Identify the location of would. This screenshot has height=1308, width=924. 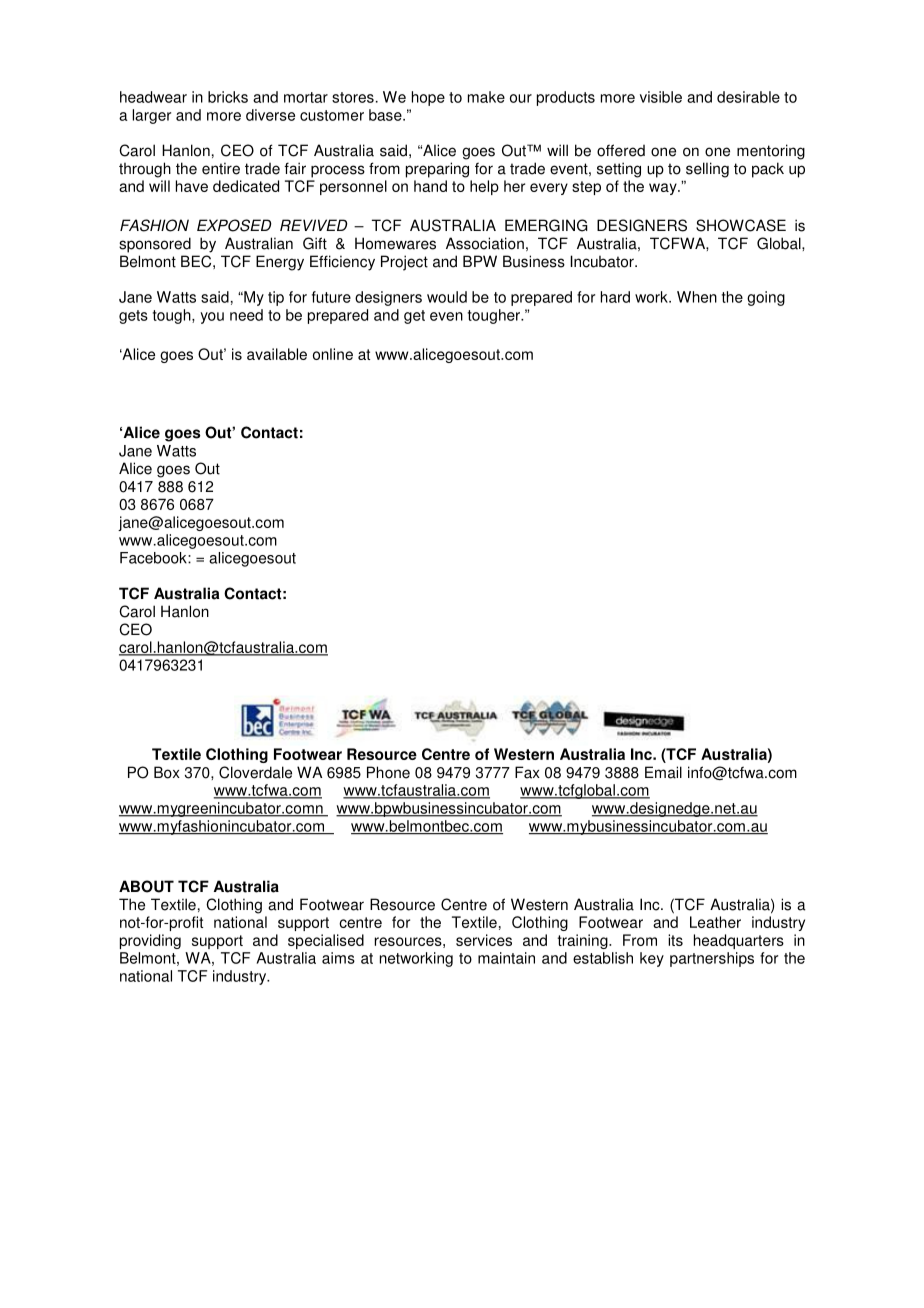
(447, 297).
